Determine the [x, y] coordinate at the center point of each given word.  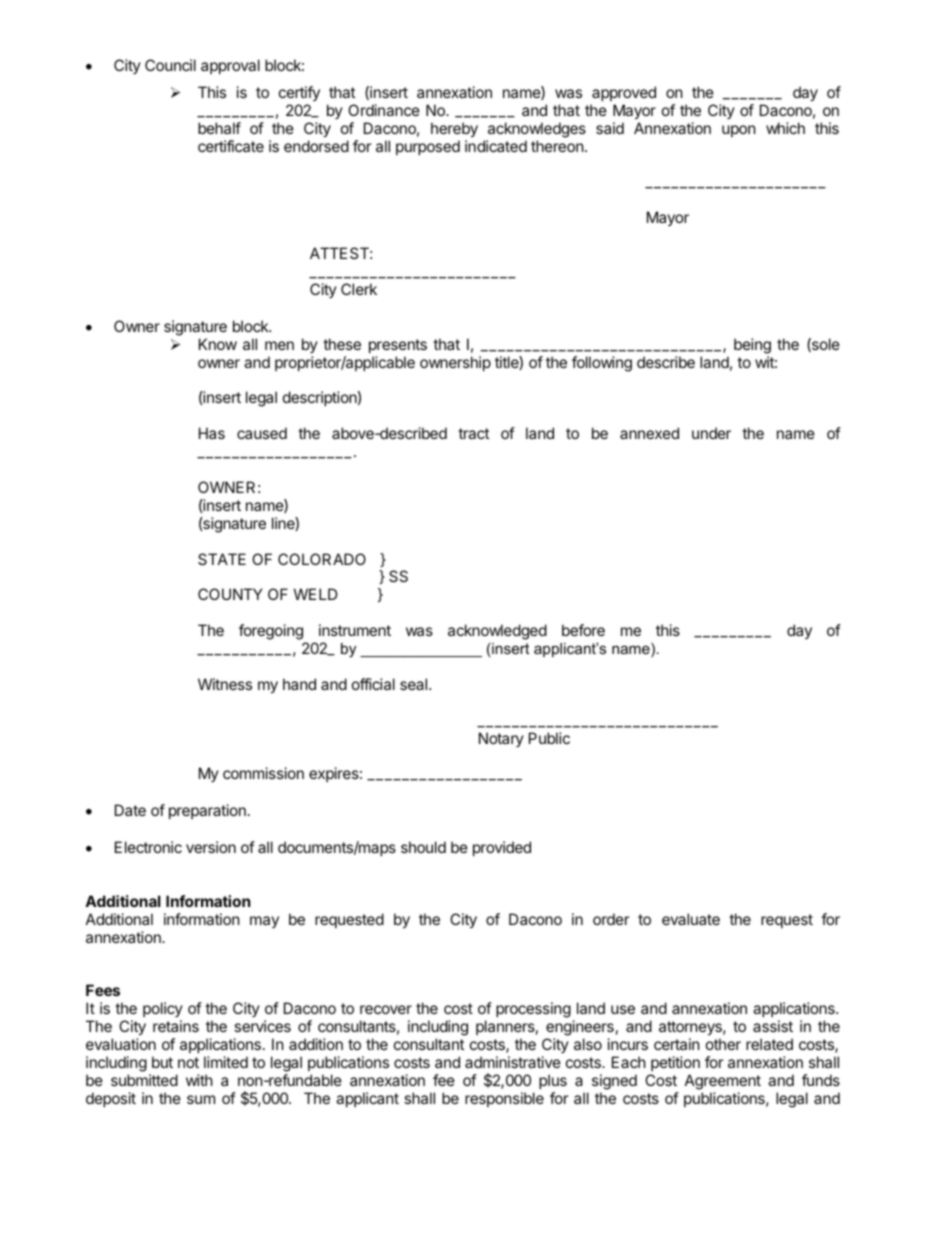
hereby [454, 129]
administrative [513, 1062]
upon [739, 131]
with [199, 1080]
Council [170, 65]
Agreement [723, 1082]
